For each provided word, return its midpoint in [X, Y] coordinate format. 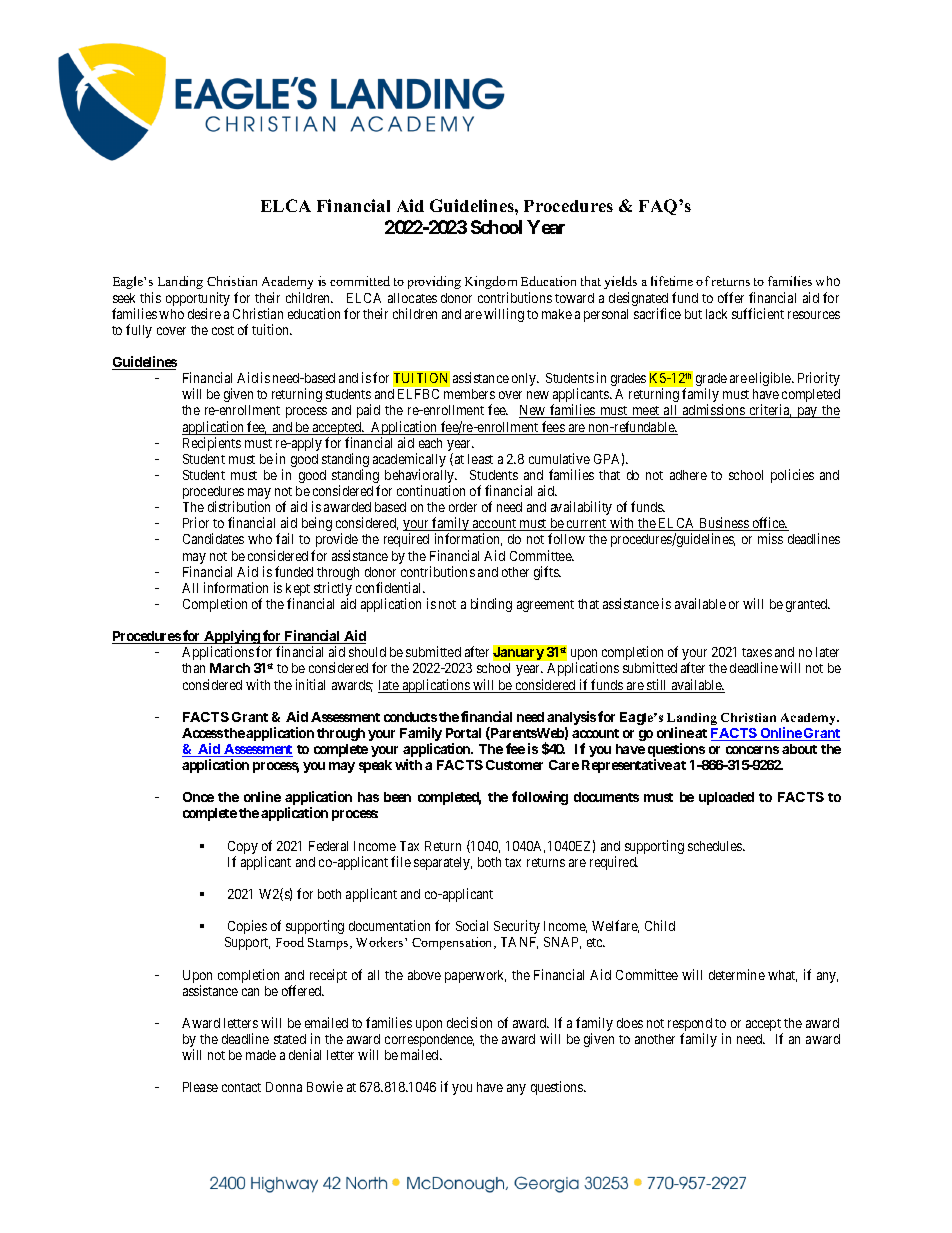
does [630, 1023]
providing [434, 282]
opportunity [198, 300]
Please [200, 1087]
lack [716, 314]
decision [469, 1022]
